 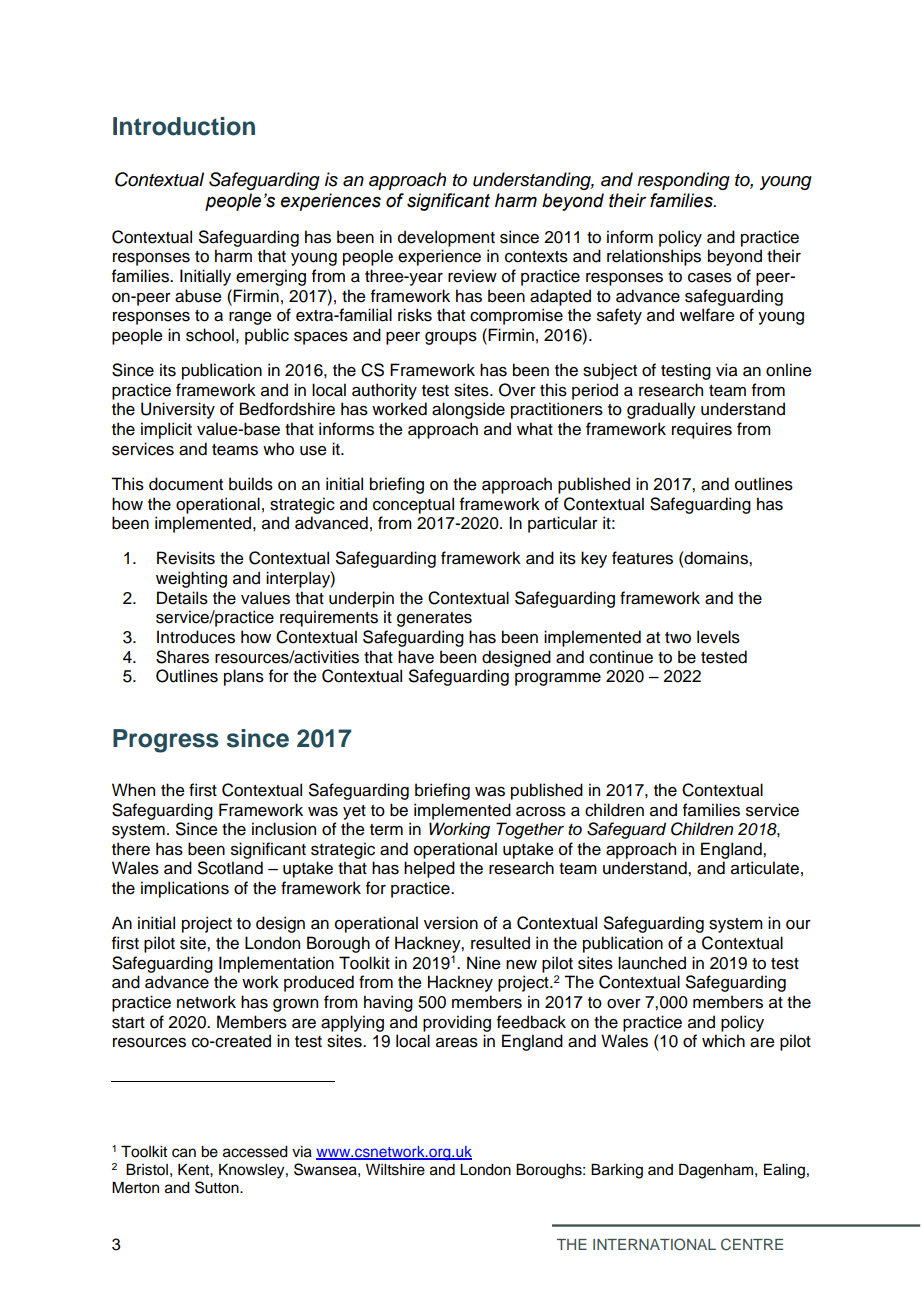 What do you see at coordinates (244, 677) in the screenshot?
I see `plans` at bounding box center [244, 677].
